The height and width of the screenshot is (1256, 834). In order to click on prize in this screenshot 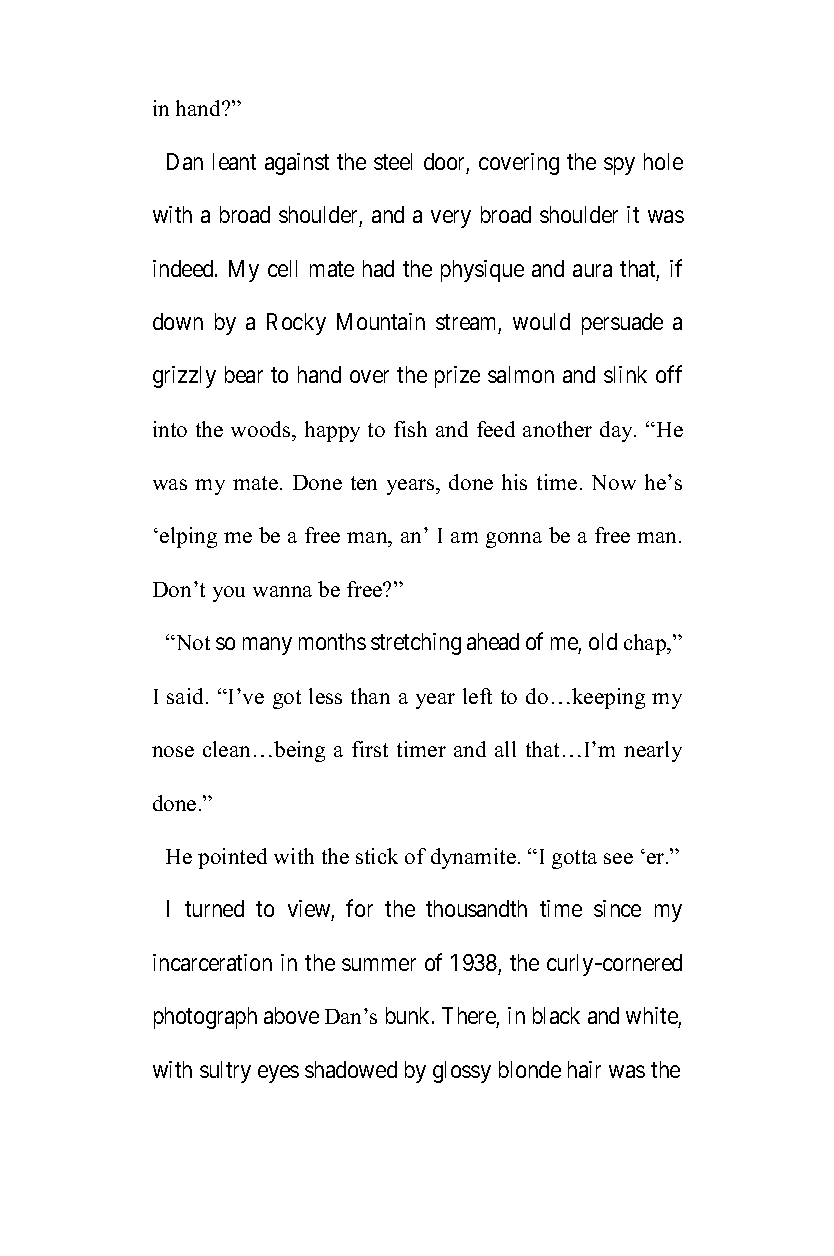, I will do `click(457, 377)`.
